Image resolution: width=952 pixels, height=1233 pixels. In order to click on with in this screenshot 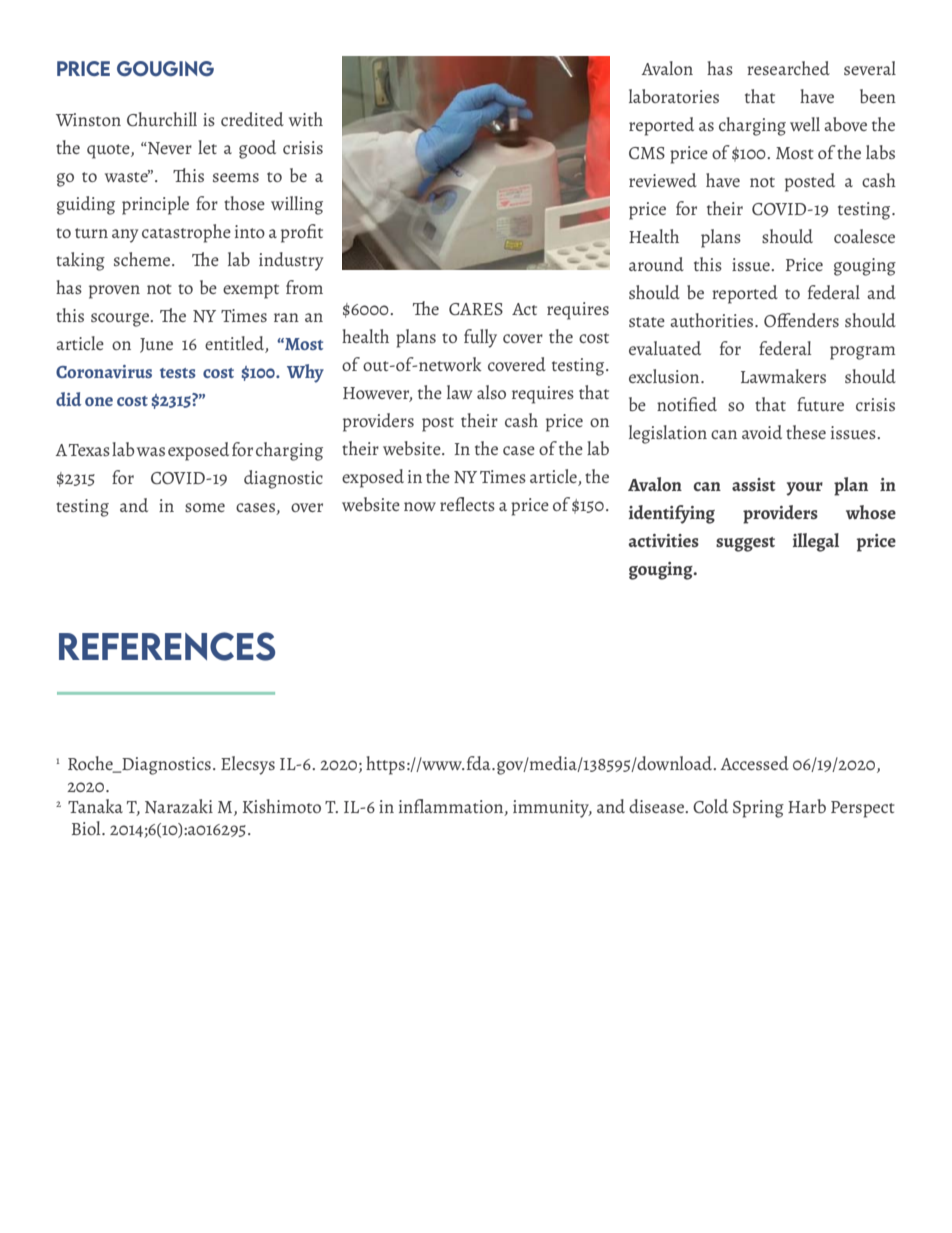, I will do `click(306, 119)`.
